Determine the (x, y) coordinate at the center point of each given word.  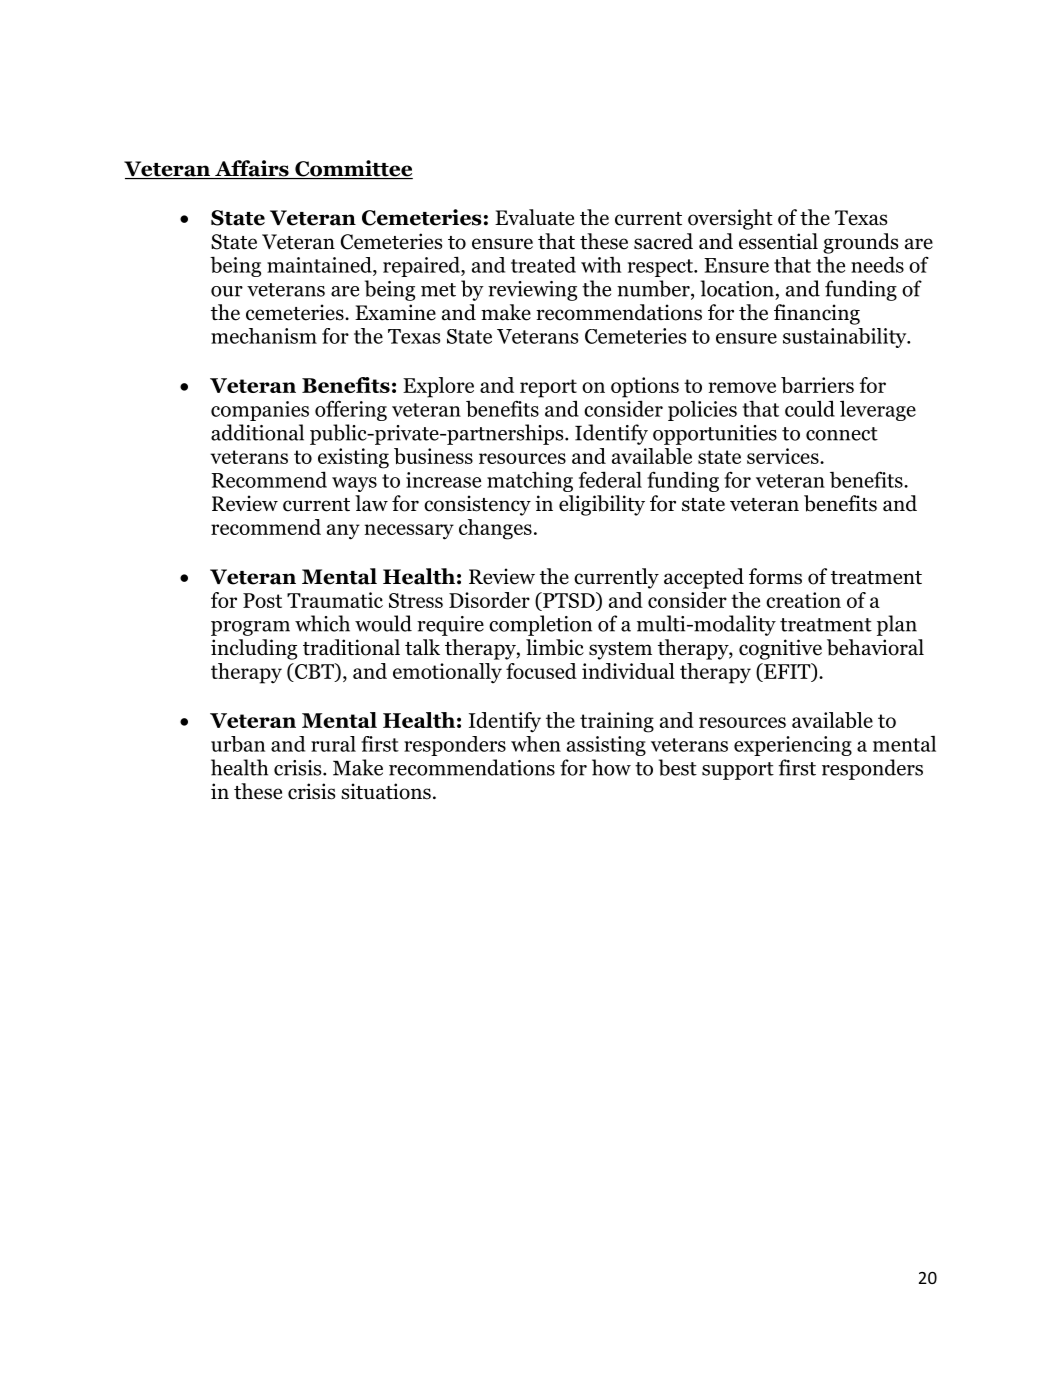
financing (817, 314)
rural (333, 744)
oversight (730, 219)
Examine (395, 312)
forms (775, 576)
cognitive (780, 649)
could (810, 408)
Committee (353, 169)
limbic (555, 647)
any (343, 532)
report (548, 388)
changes (495, 529)
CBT (314, 671)
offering (351, 410)
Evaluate (534, 217)
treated (543, 264)
